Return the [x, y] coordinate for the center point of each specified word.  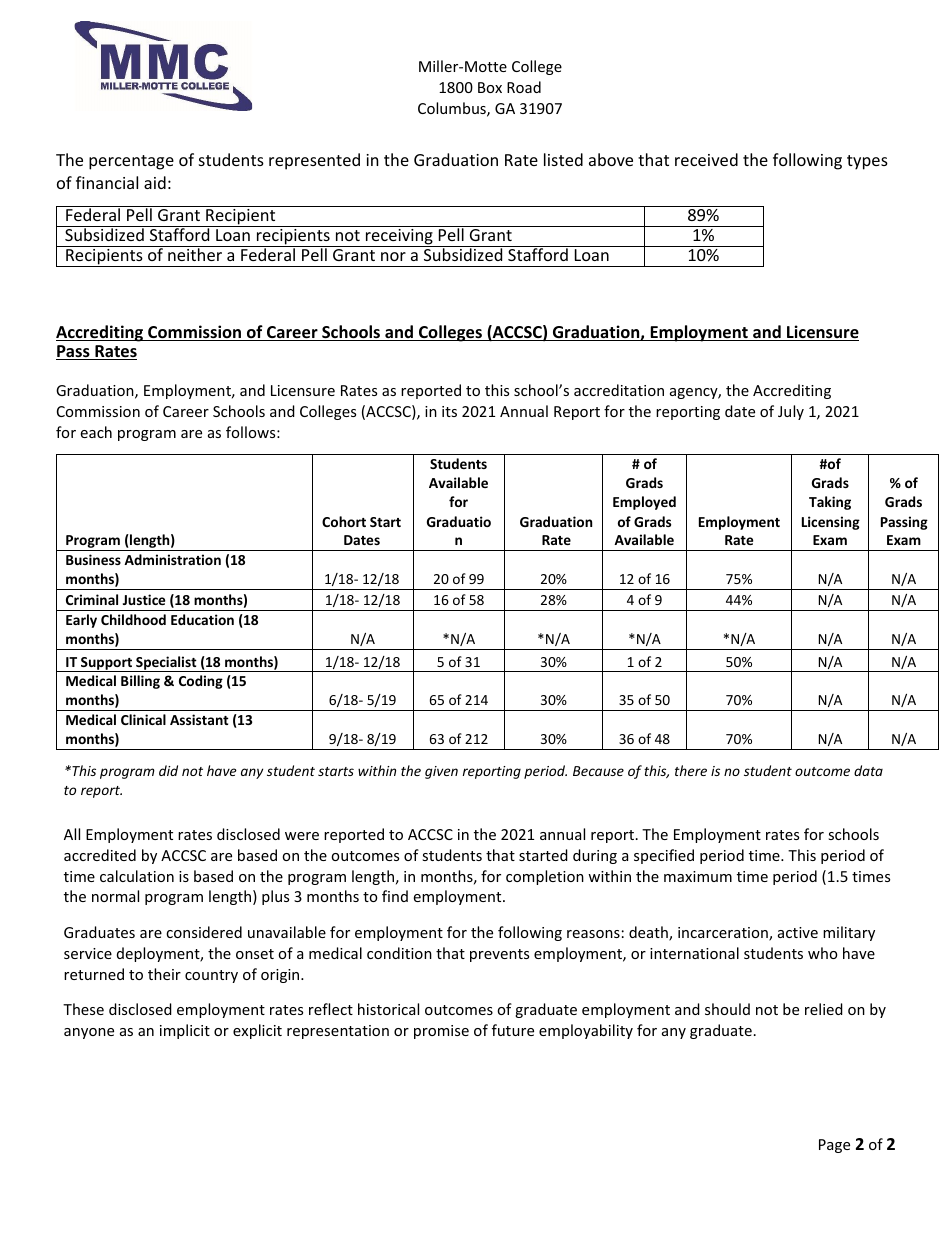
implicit [185, 1031]
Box [490, 87]
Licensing [831, 523]
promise [441, 1032]
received [706, 159]
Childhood [133, 619]
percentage [131, 162]
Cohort [344, 521]
